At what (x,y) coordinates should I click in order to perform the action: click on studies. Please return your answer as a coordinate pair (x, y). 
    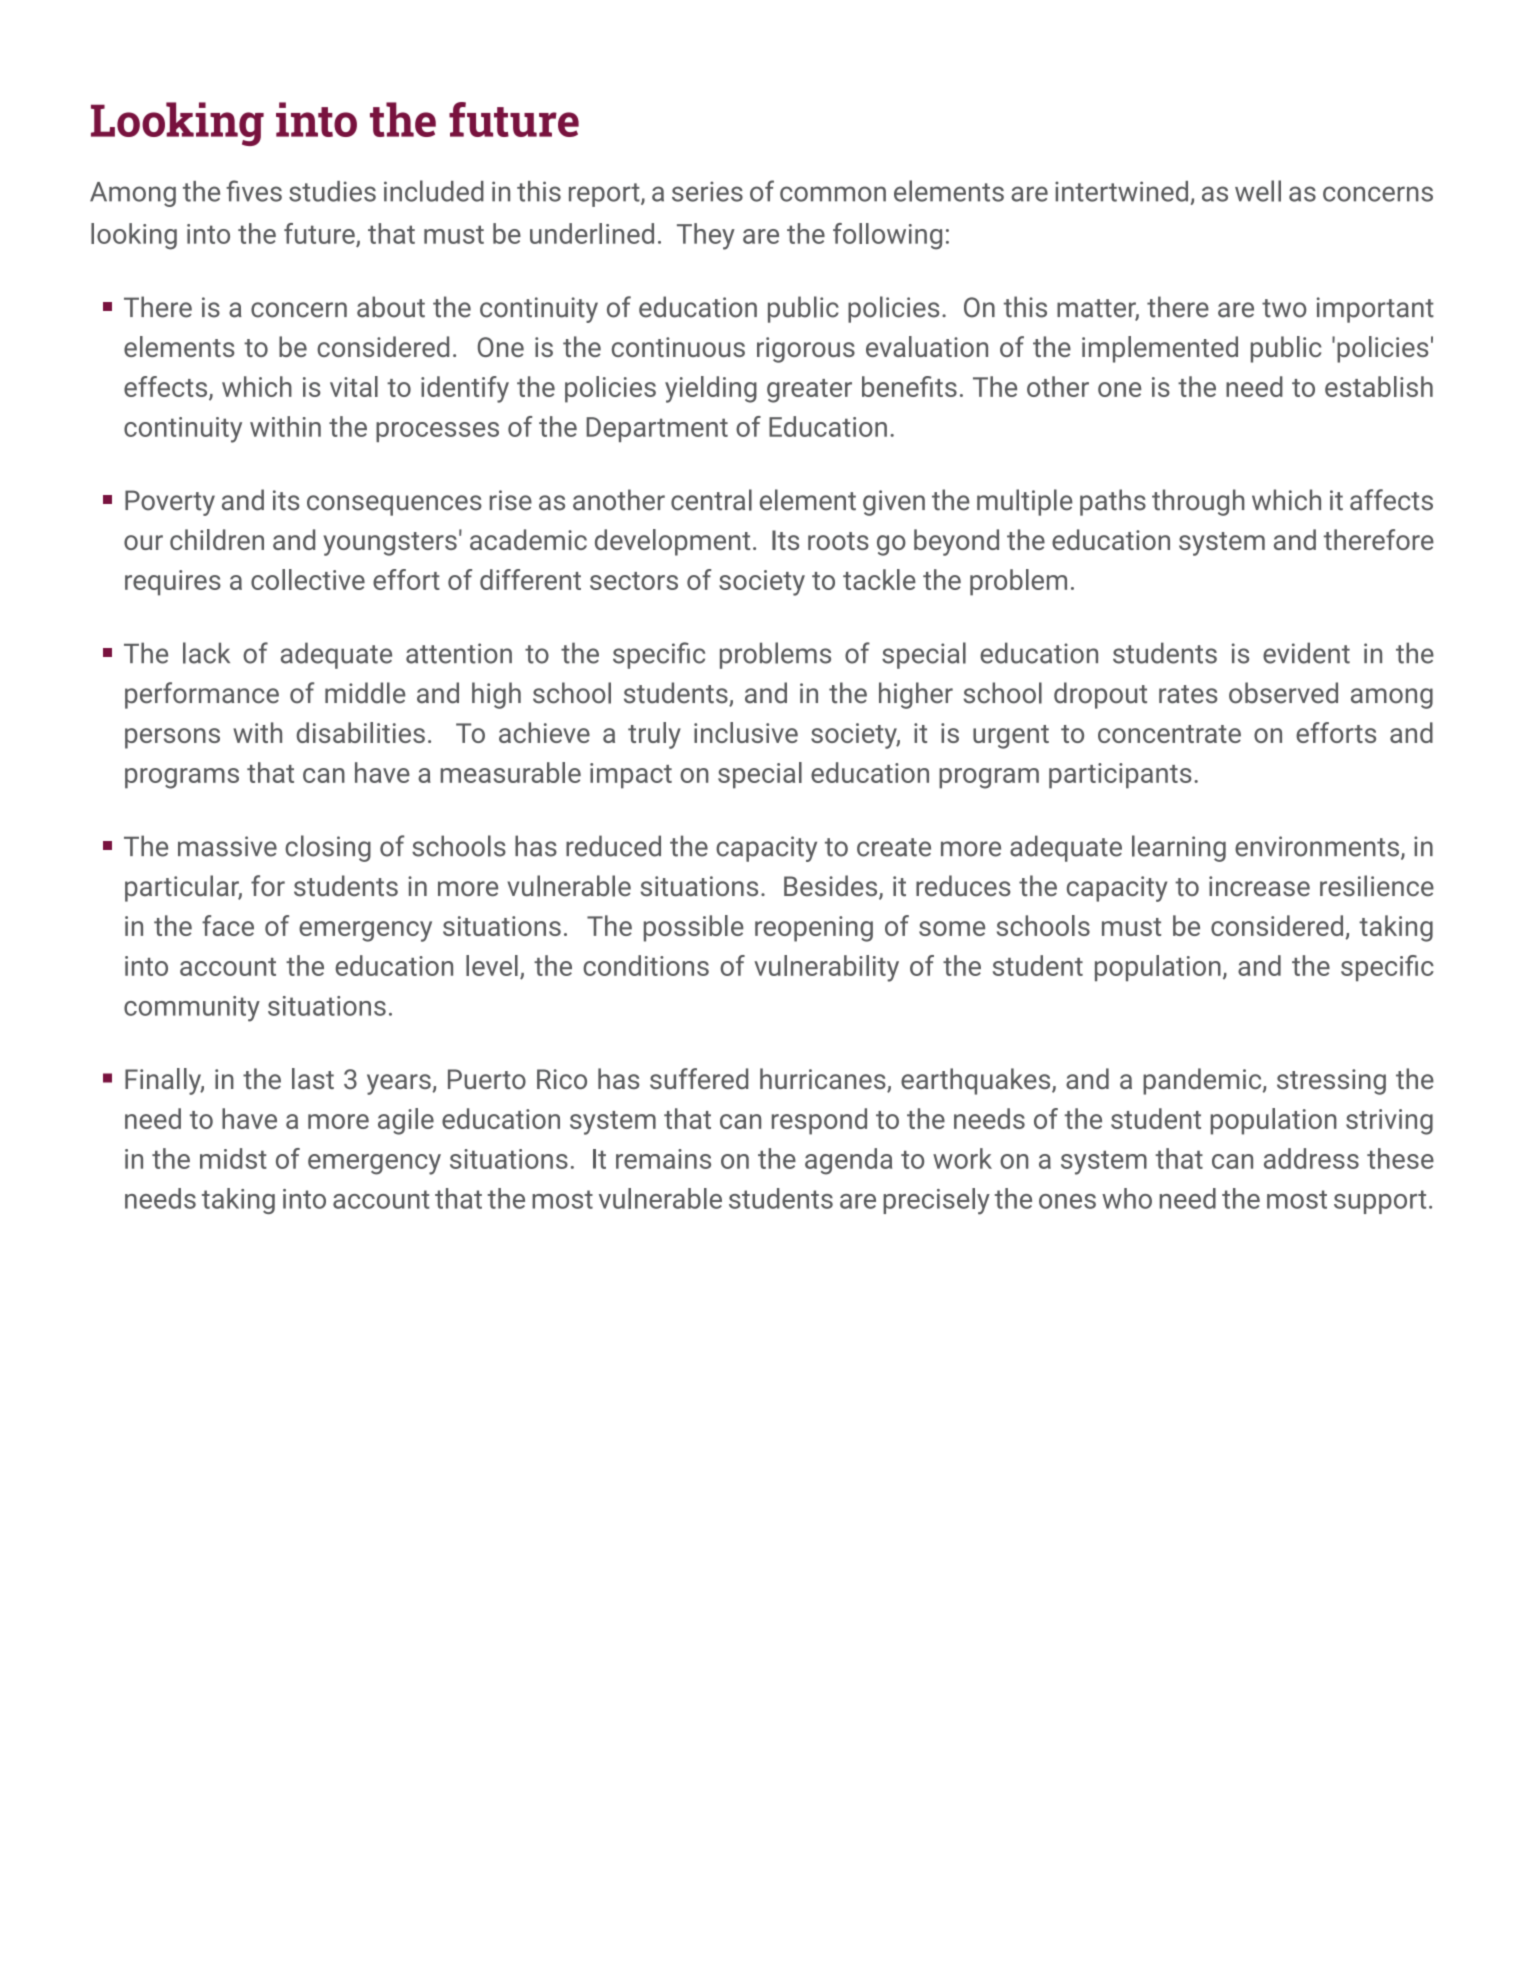
    Looking at the image, I should click on (332, 191).
